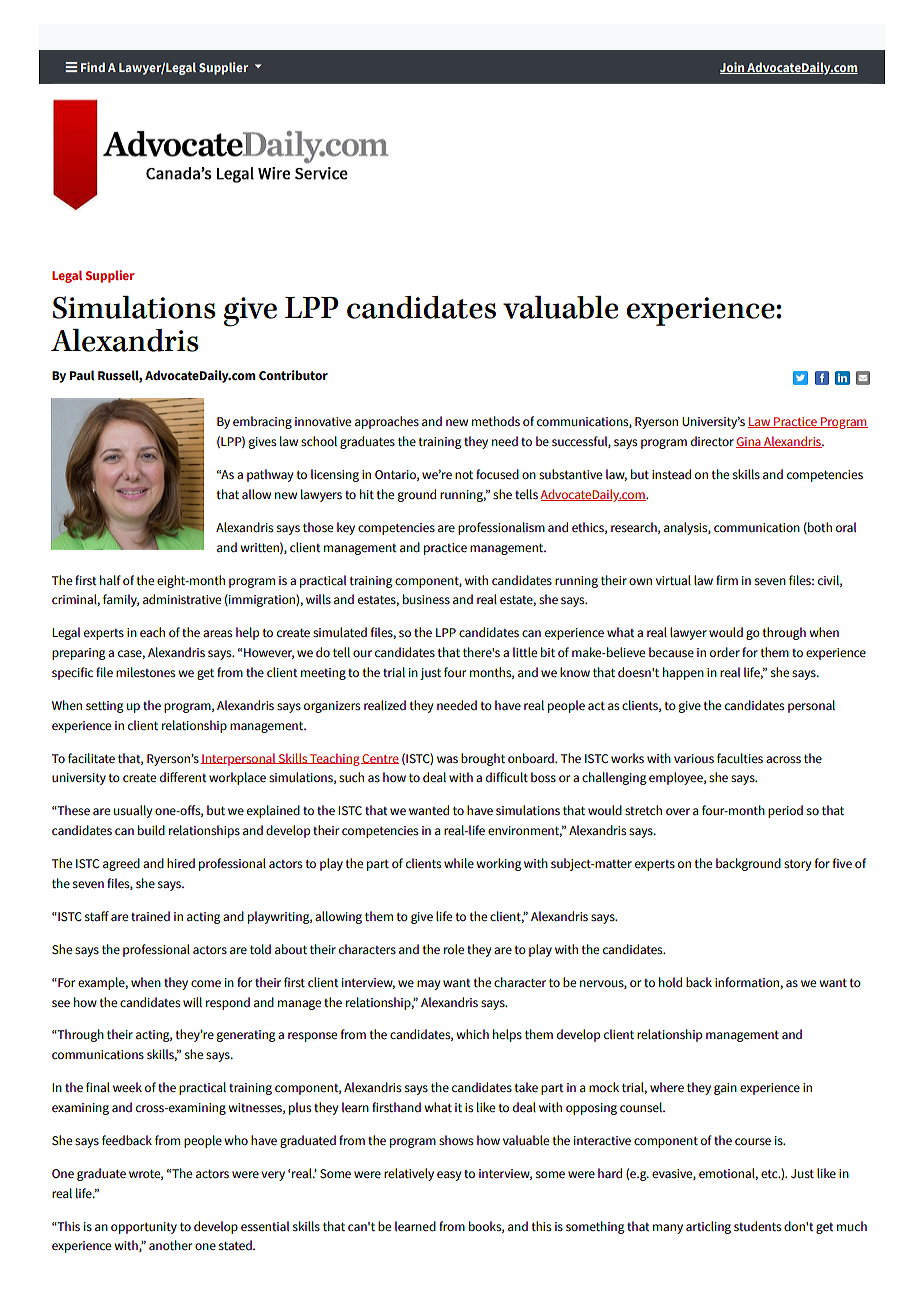  Describe the element at coordinates (151, 830) in the screenshot. I see `build` at that location.
